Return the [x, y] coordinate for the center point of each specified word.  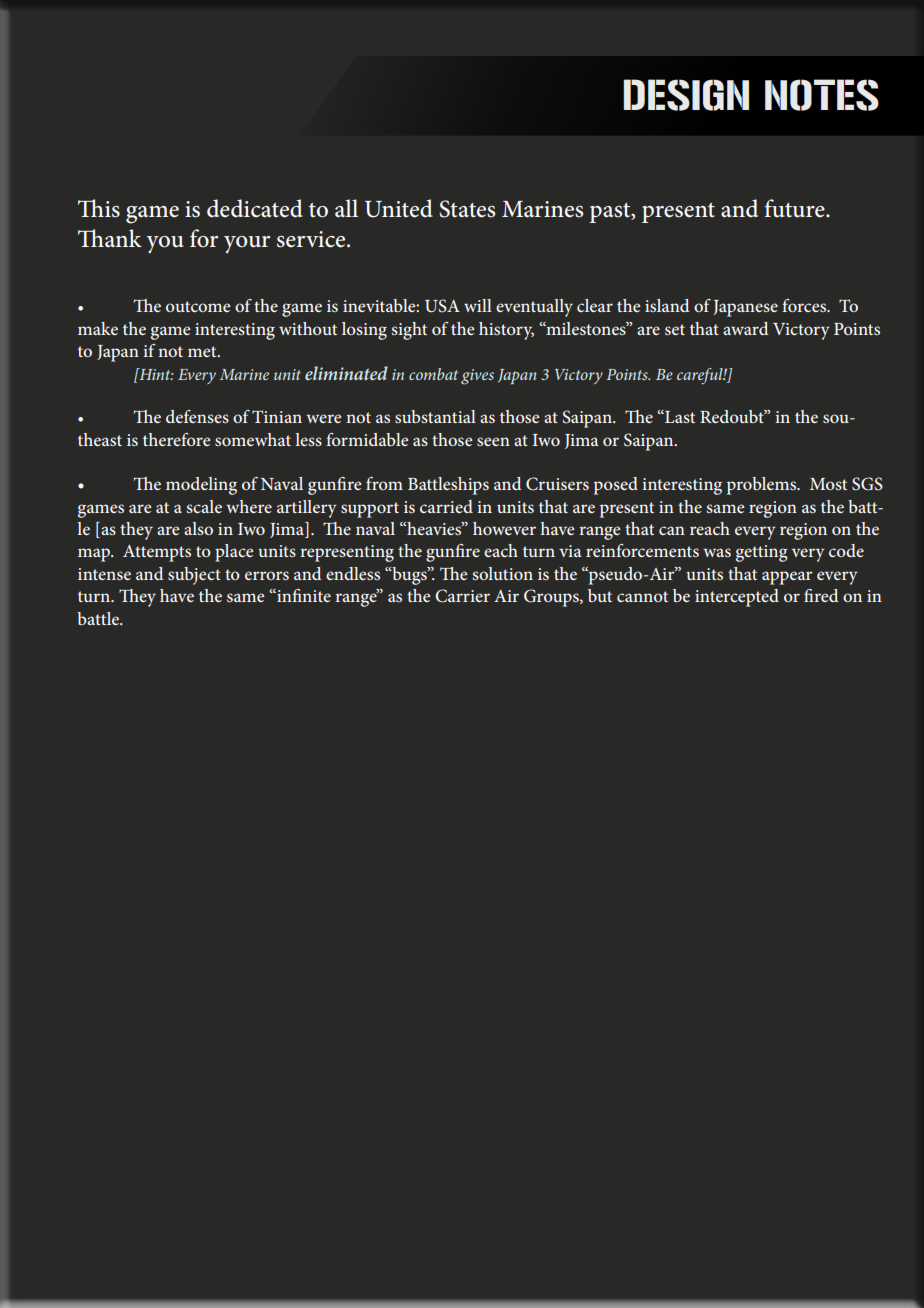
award [746, 328]
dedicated [255, 208]
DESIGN [686, 95]
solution [502, 573]
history [506, 331]
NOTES [822, 95]
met [203, 351]
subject [194, 576]
